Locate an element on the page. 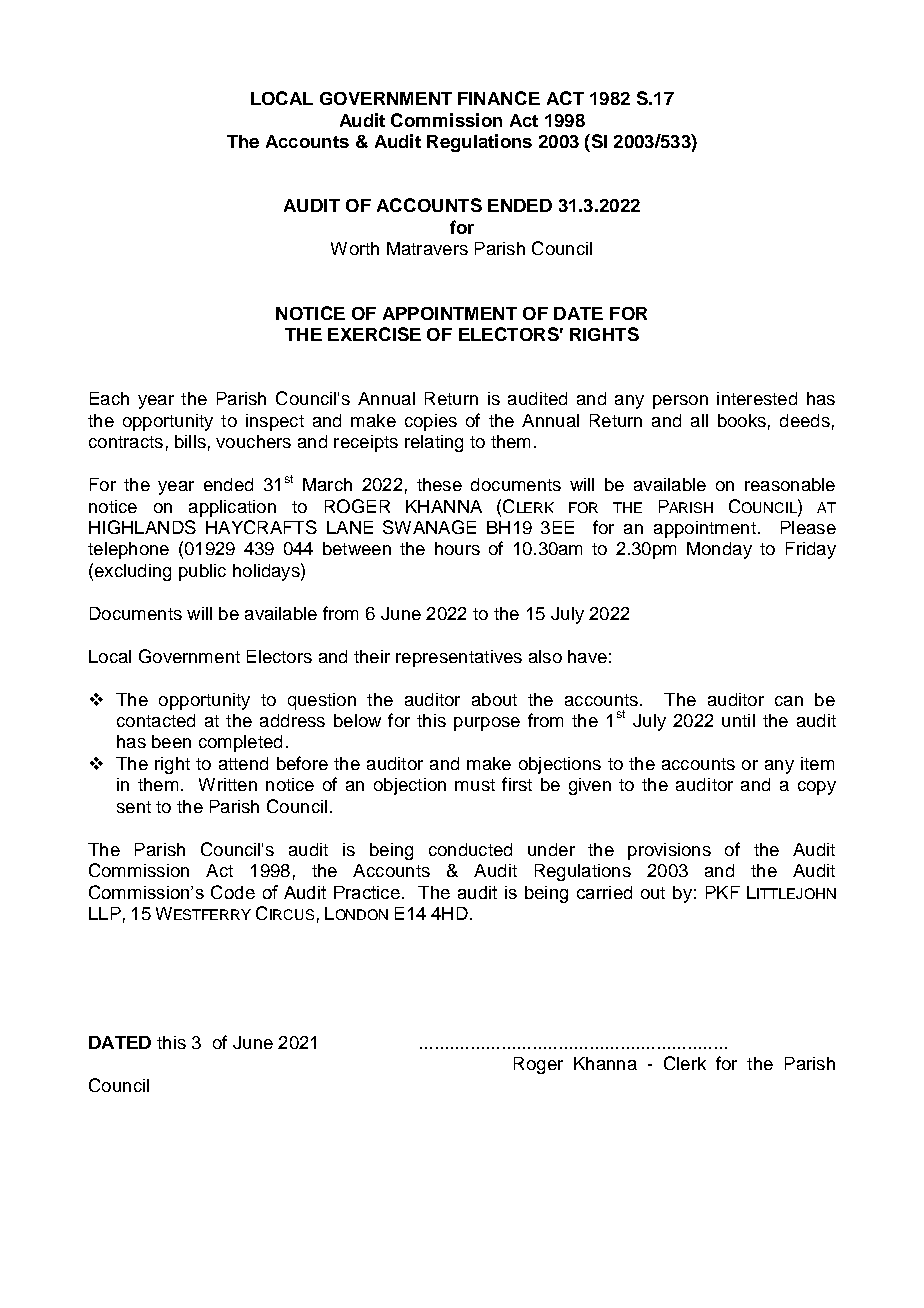 This page has height=1308, width=924. these is located at coordinates (439, 484).
